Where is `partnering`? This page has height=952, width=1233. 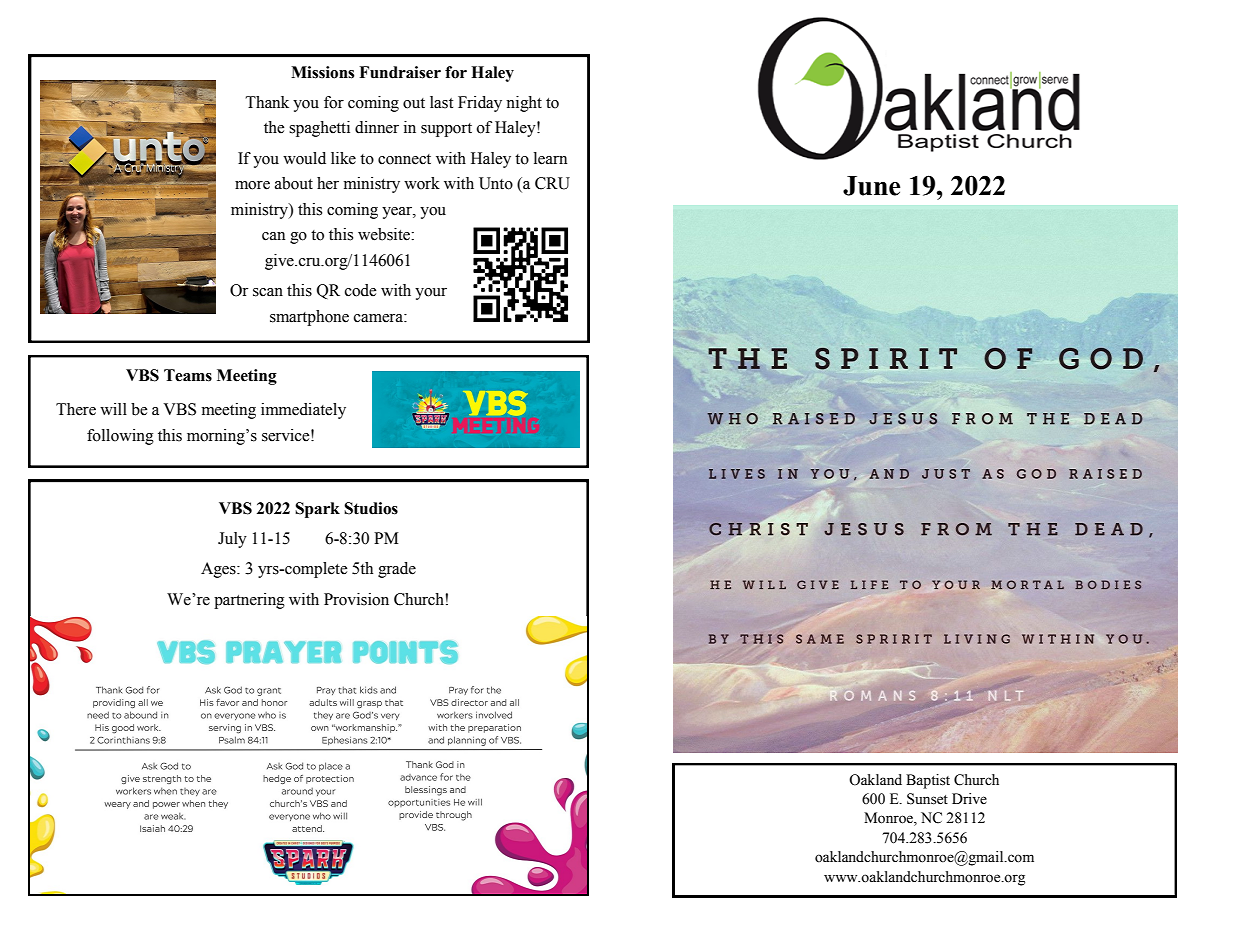
partnering is located at coordinates (249, 601).
